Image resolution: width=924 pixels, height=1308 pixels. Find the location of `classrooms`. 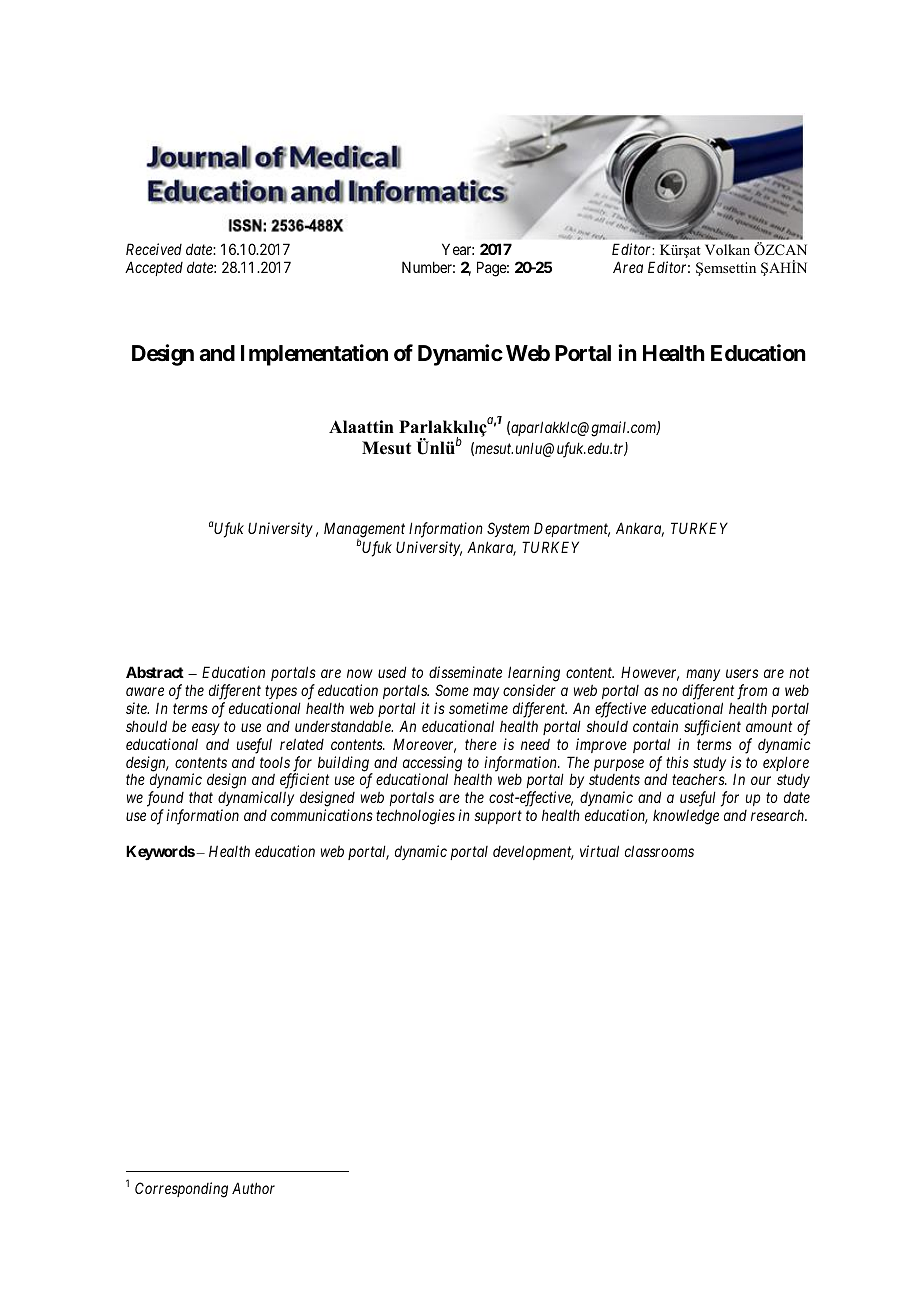

classrooms is located at coordinates (659, 851).
